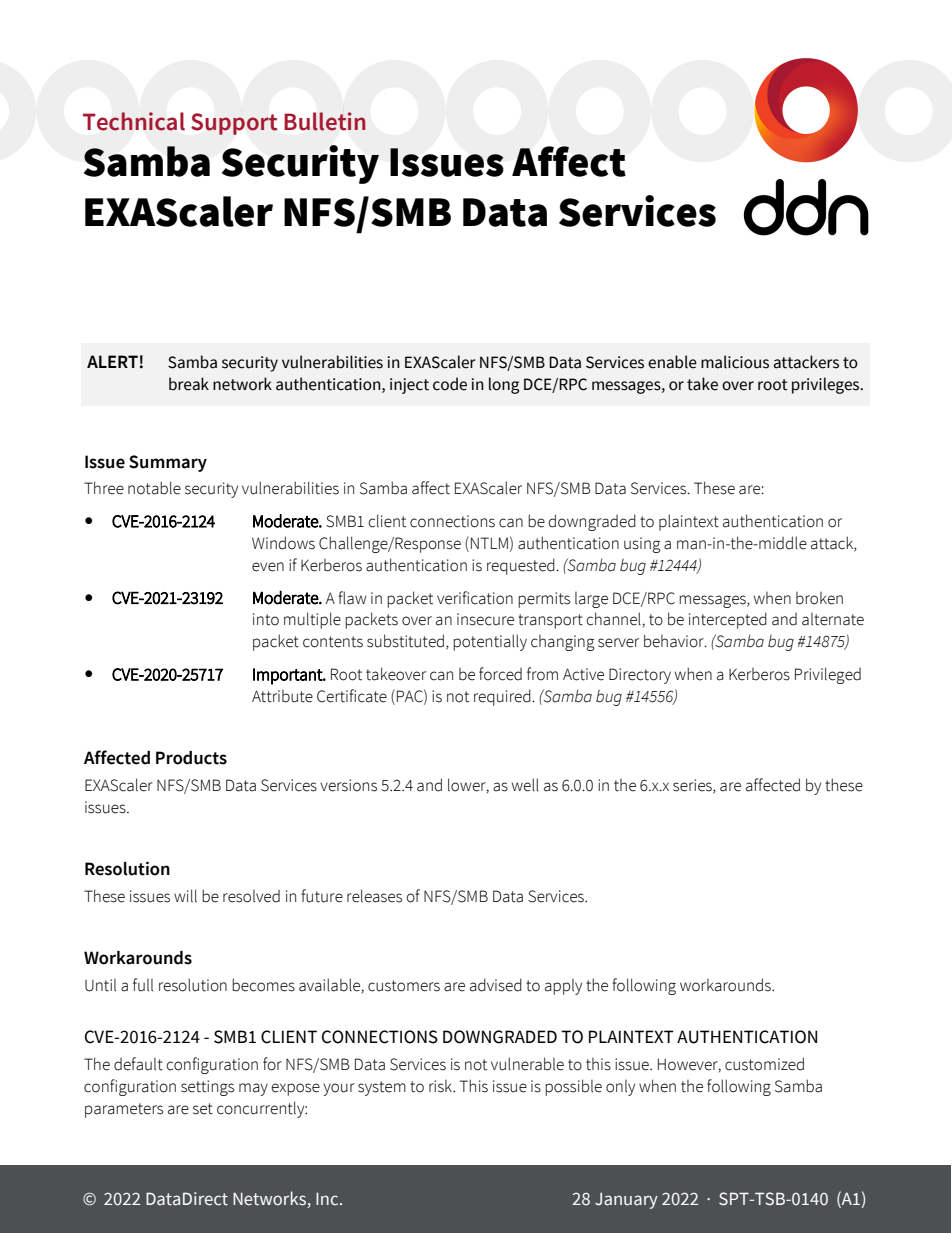 This screenshot has height=1233, width=952. I want to click on Bulletin, so click(325, 121).
